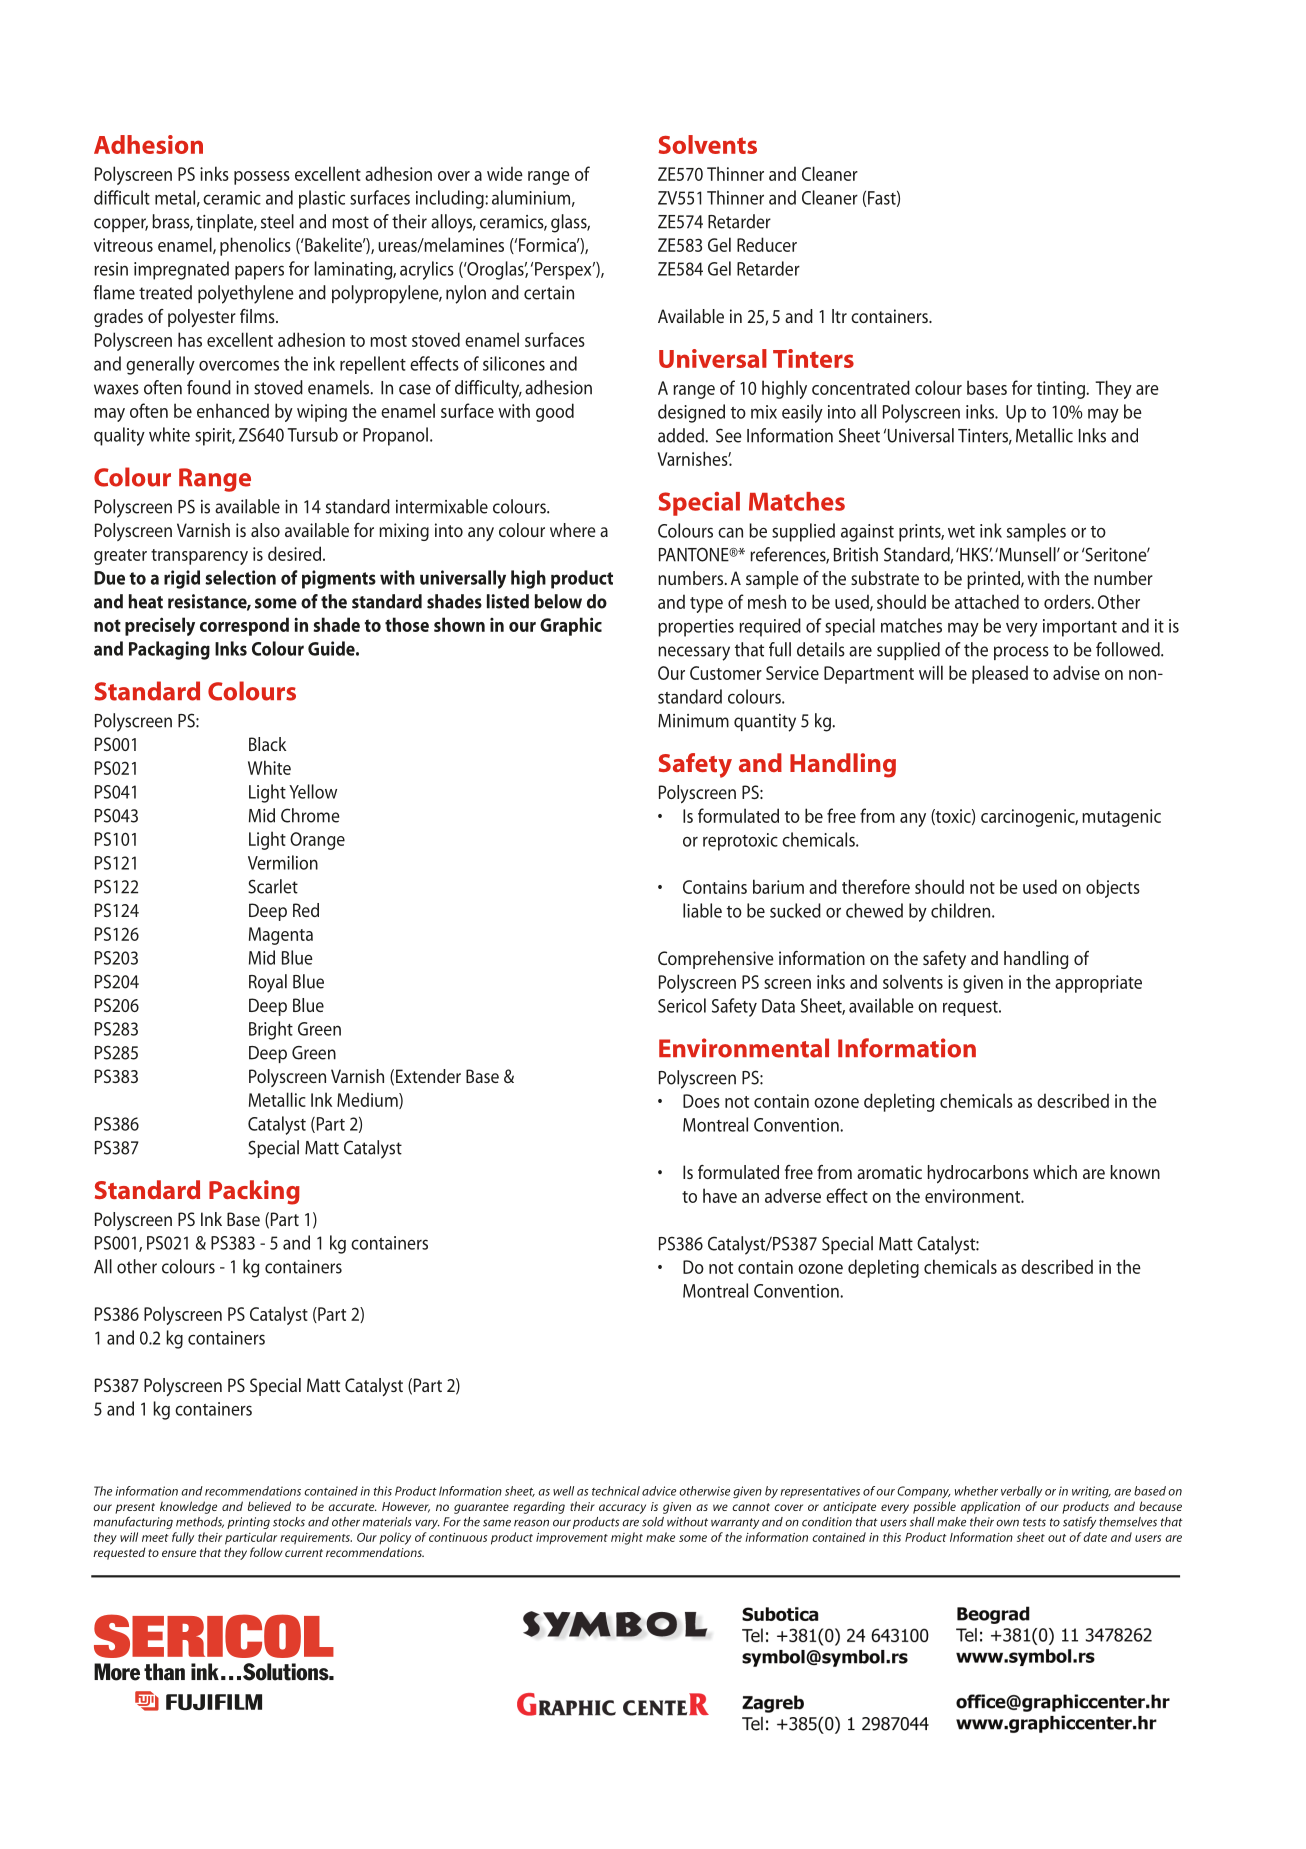 This document has width=1306, height=1849. I want to click on tests, so click(1034, 1522).
